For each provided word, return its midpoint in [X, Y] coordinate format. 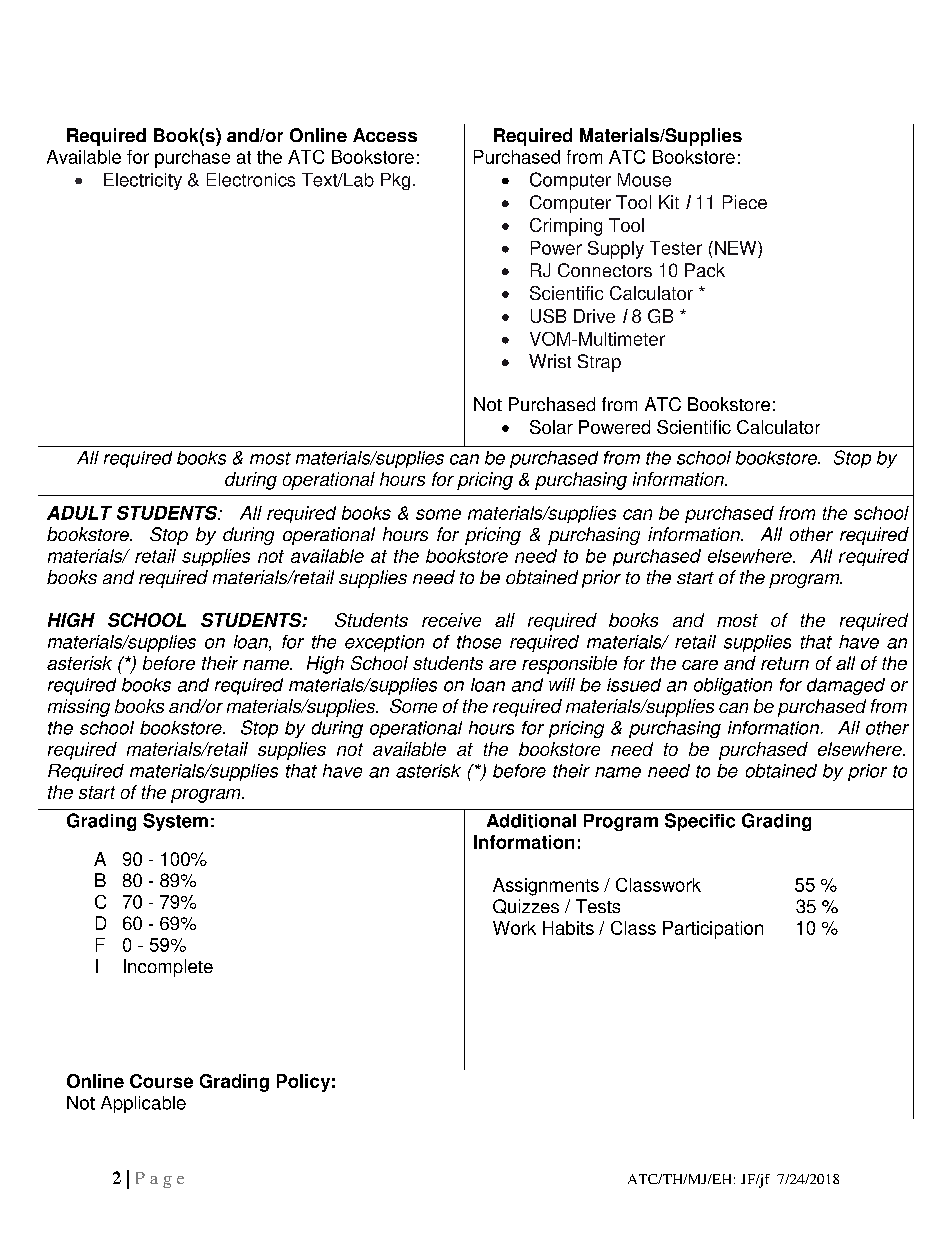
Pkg [395, 181]
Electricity [143, 181]
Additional [531, 821]
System [175, 822]
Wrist [550, 361]
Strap [599, 363]
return [785, 663]
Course [161, 1081]
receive [451, 620]
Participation [713, 930]
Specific [700, 822]
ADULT [79, 513]
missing [79, 708]
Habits [568, 928]
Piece [745, 202]
